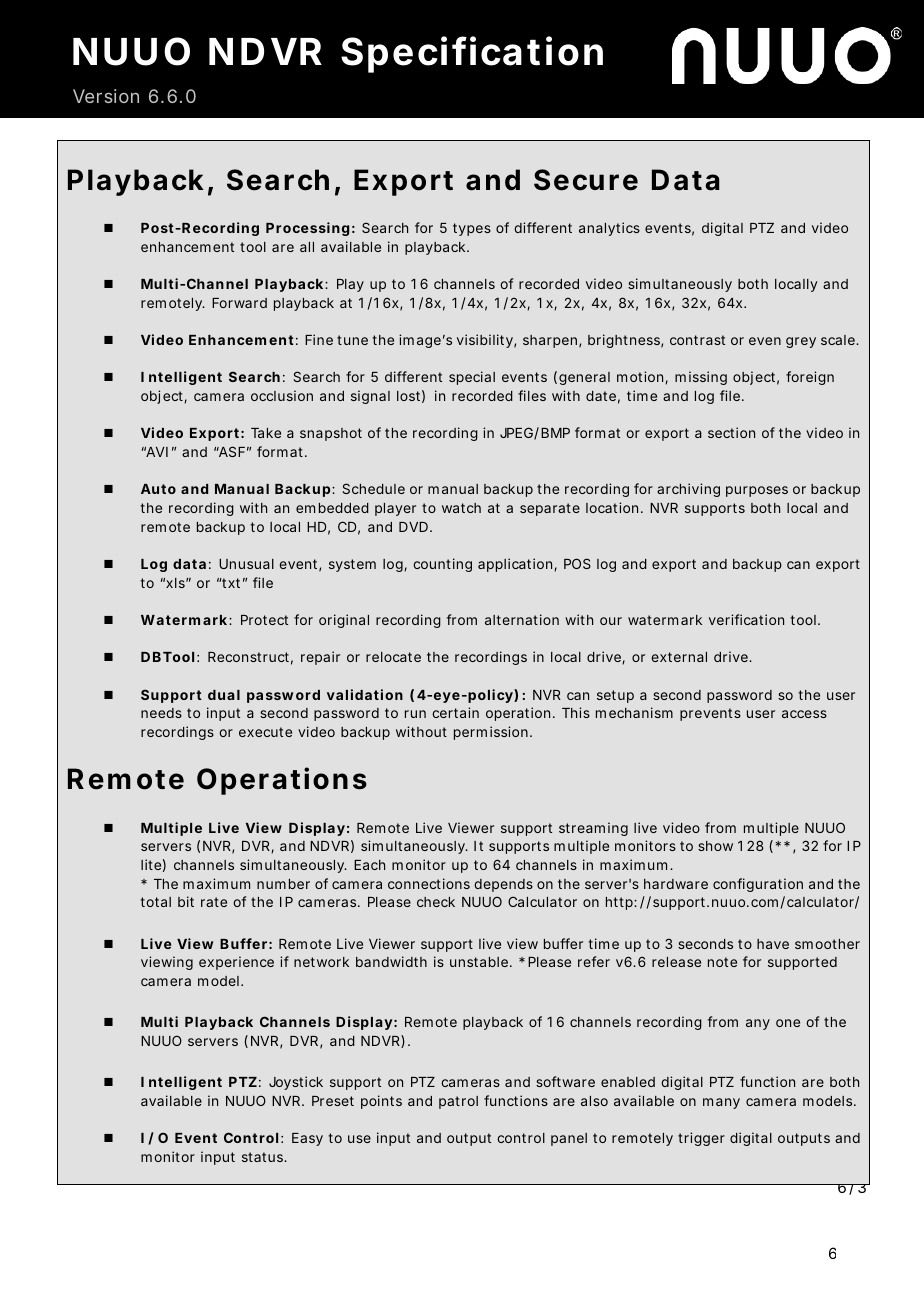 This screenshot has height=1308, width=924. Describe the element at coordinates (715, 846) in the screenshot. I see `show` at that location.
